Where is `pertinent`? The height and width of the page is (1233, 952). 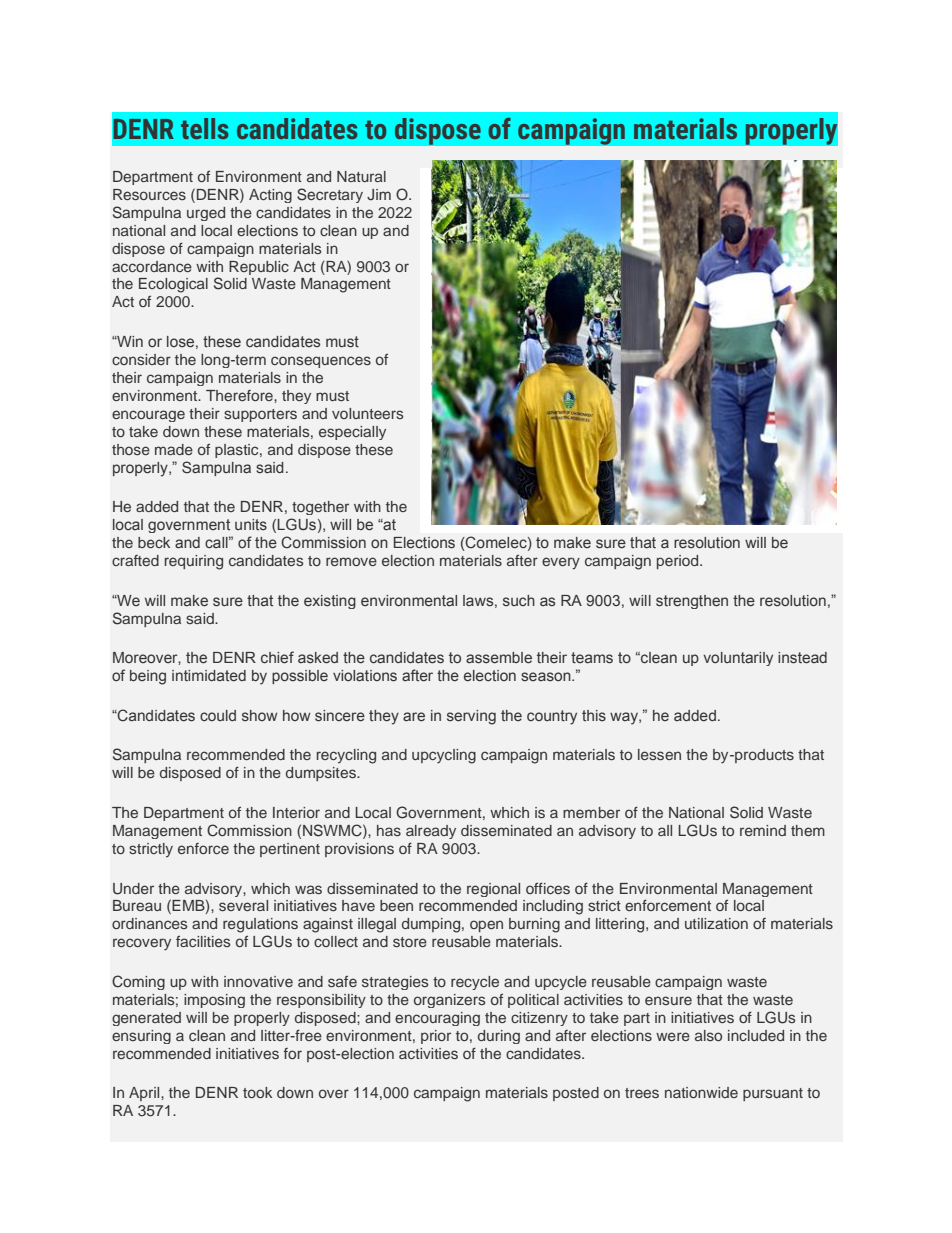
pertinent is located at coordinates (290, 850).
